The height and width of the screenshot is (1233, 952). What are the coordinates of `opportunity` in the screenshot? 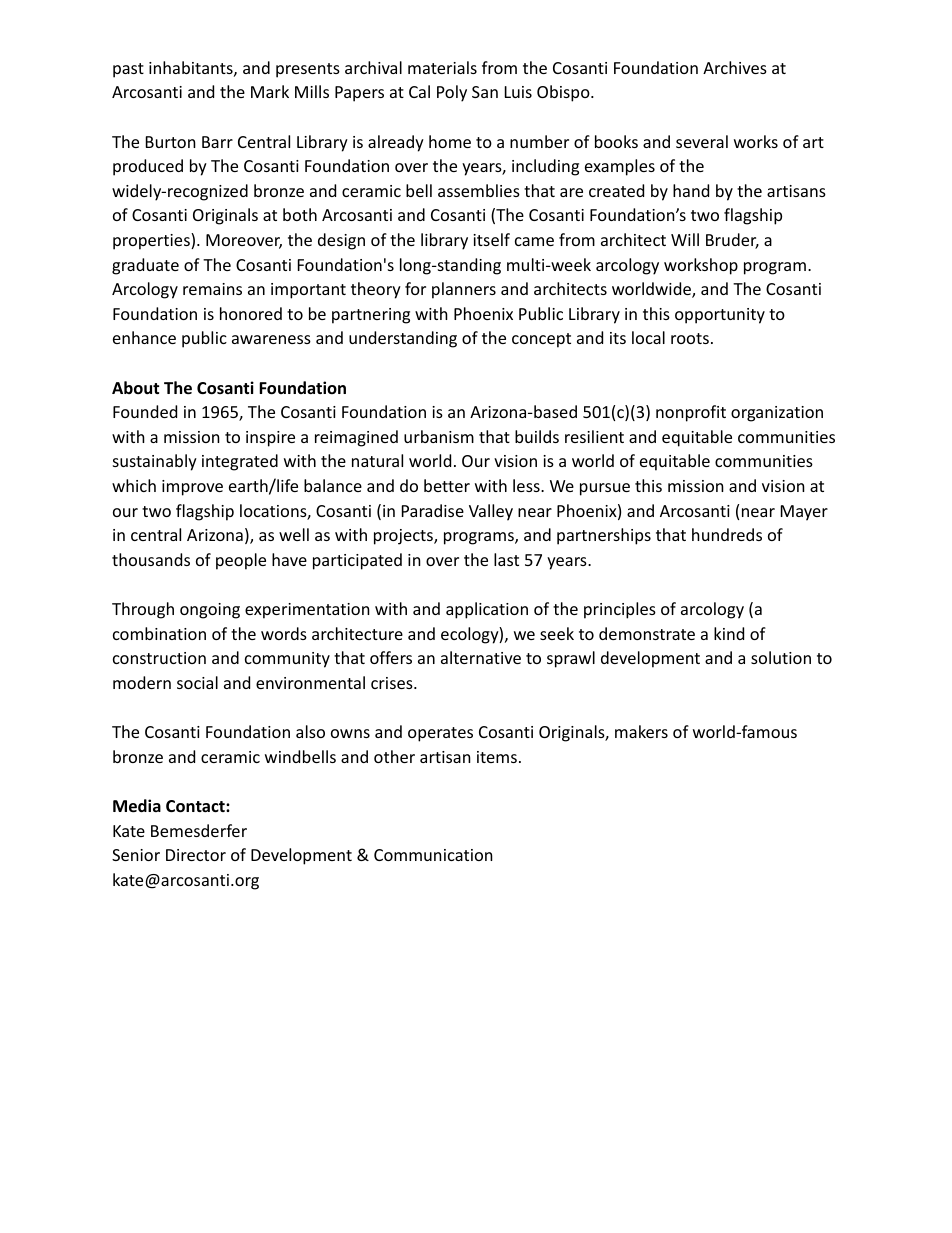 It's located at (720, 316).
